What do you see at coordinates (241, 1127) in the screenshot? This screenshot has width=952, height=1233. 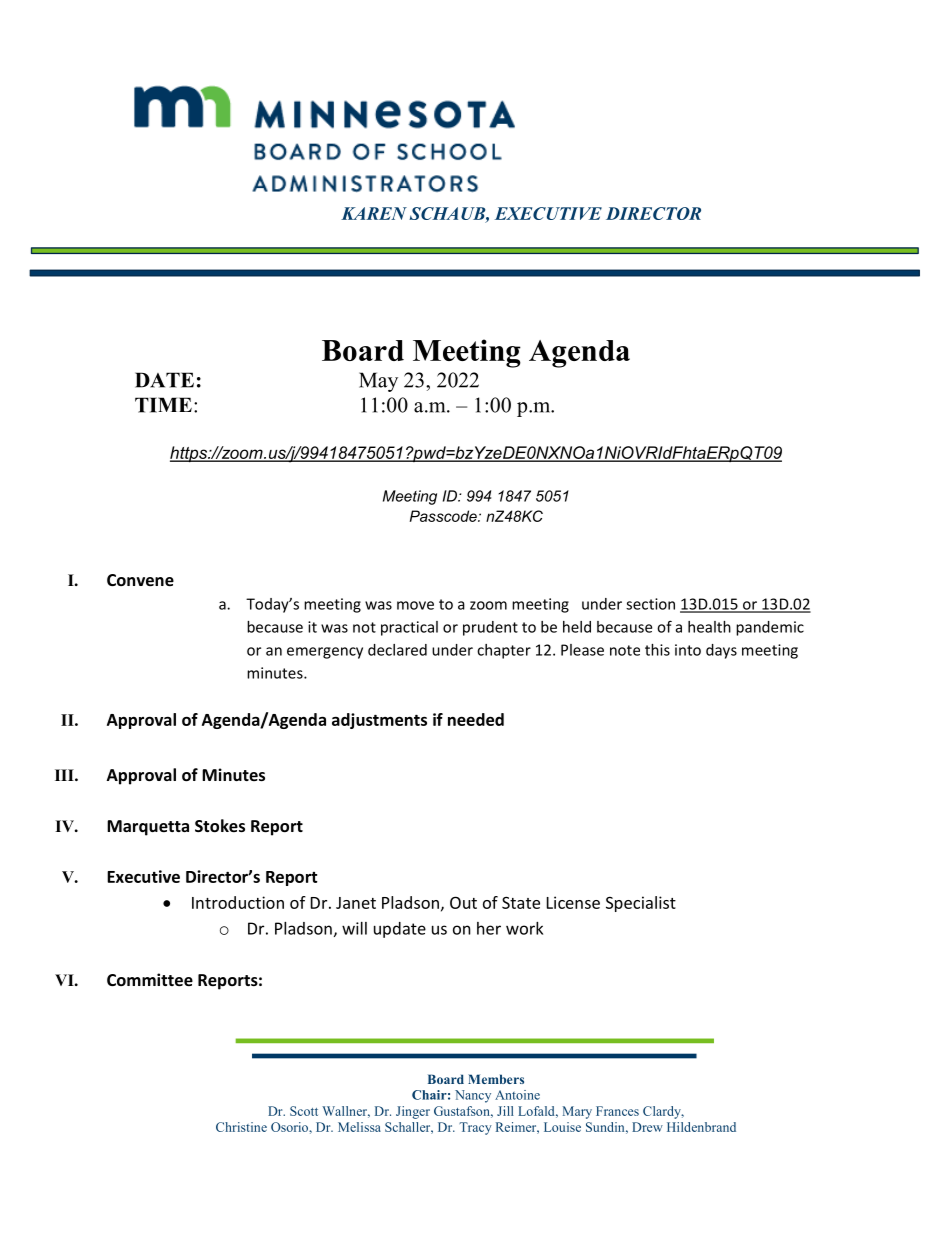 I see `Christine` at bounding box center [241, 1127].
